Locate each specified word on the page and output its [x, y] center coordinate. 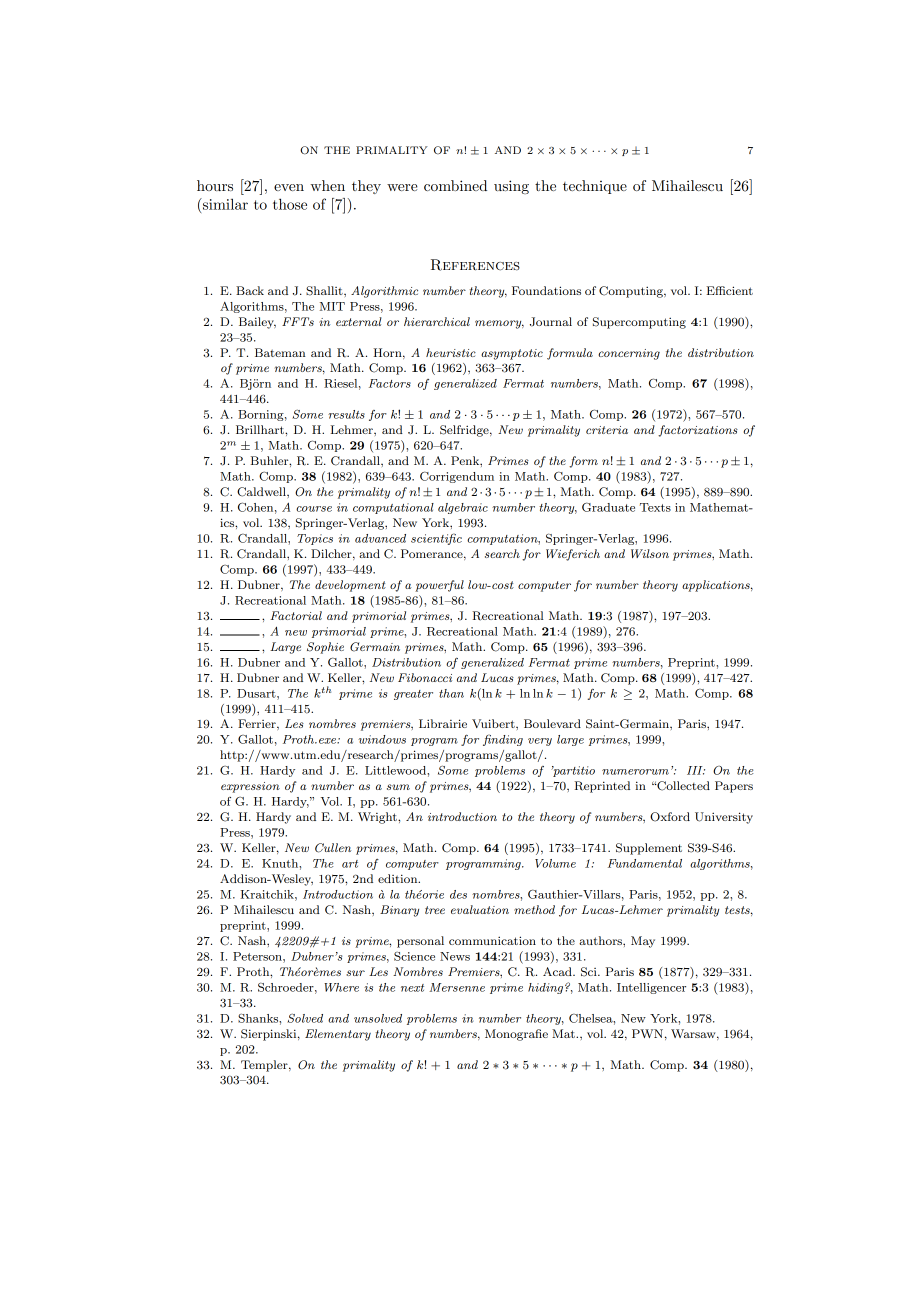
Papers [734, 787]
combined [455, 185]
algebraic [463, 508]
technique [595, 187]
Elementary [338, 1035]
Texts [655, 507]
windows [382, 739]
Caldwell [262, 492]
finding [503, 740]
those [290, 204]
